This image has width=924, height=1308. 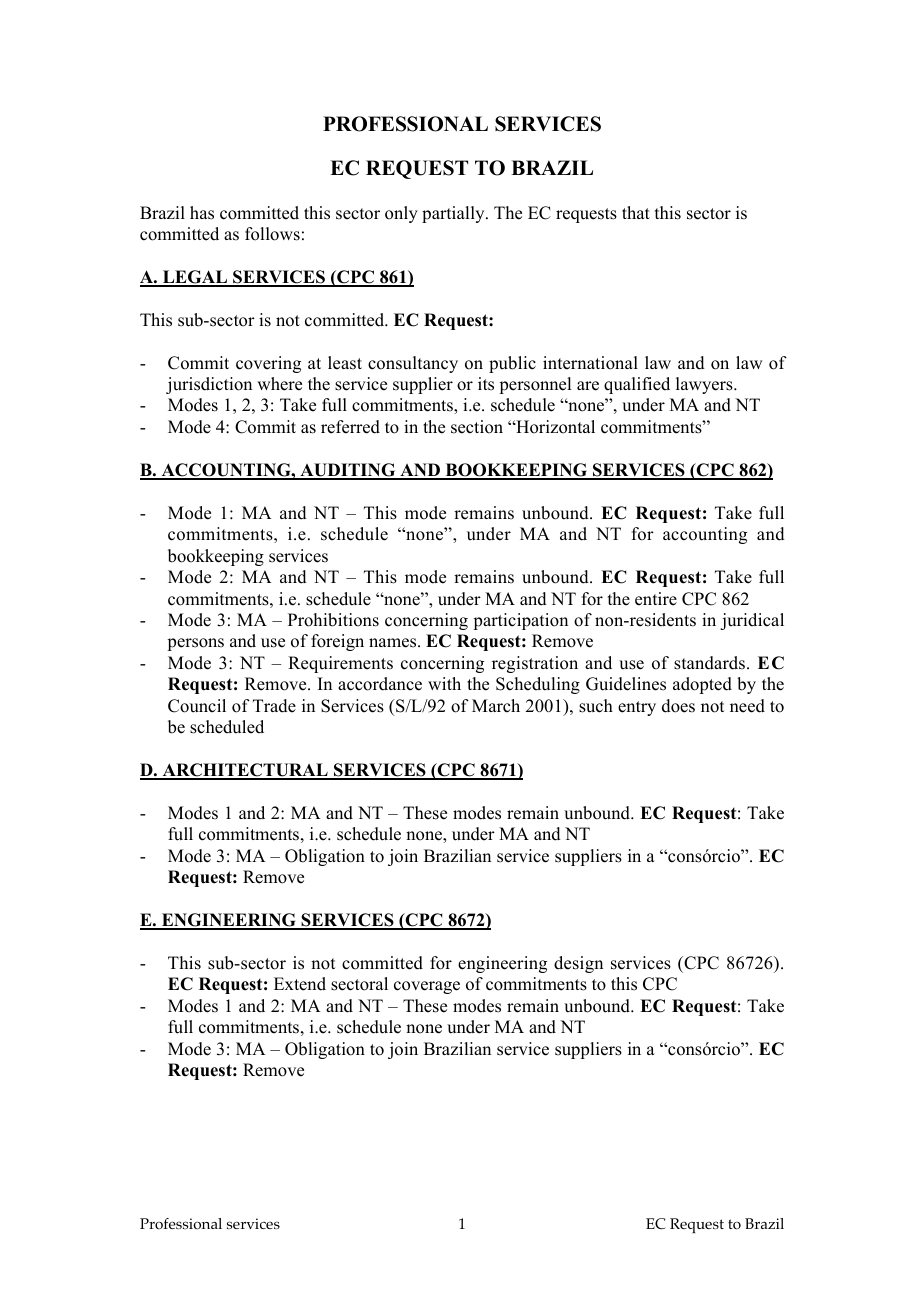 I want to click on Extend, so click(x=300, y=984).
